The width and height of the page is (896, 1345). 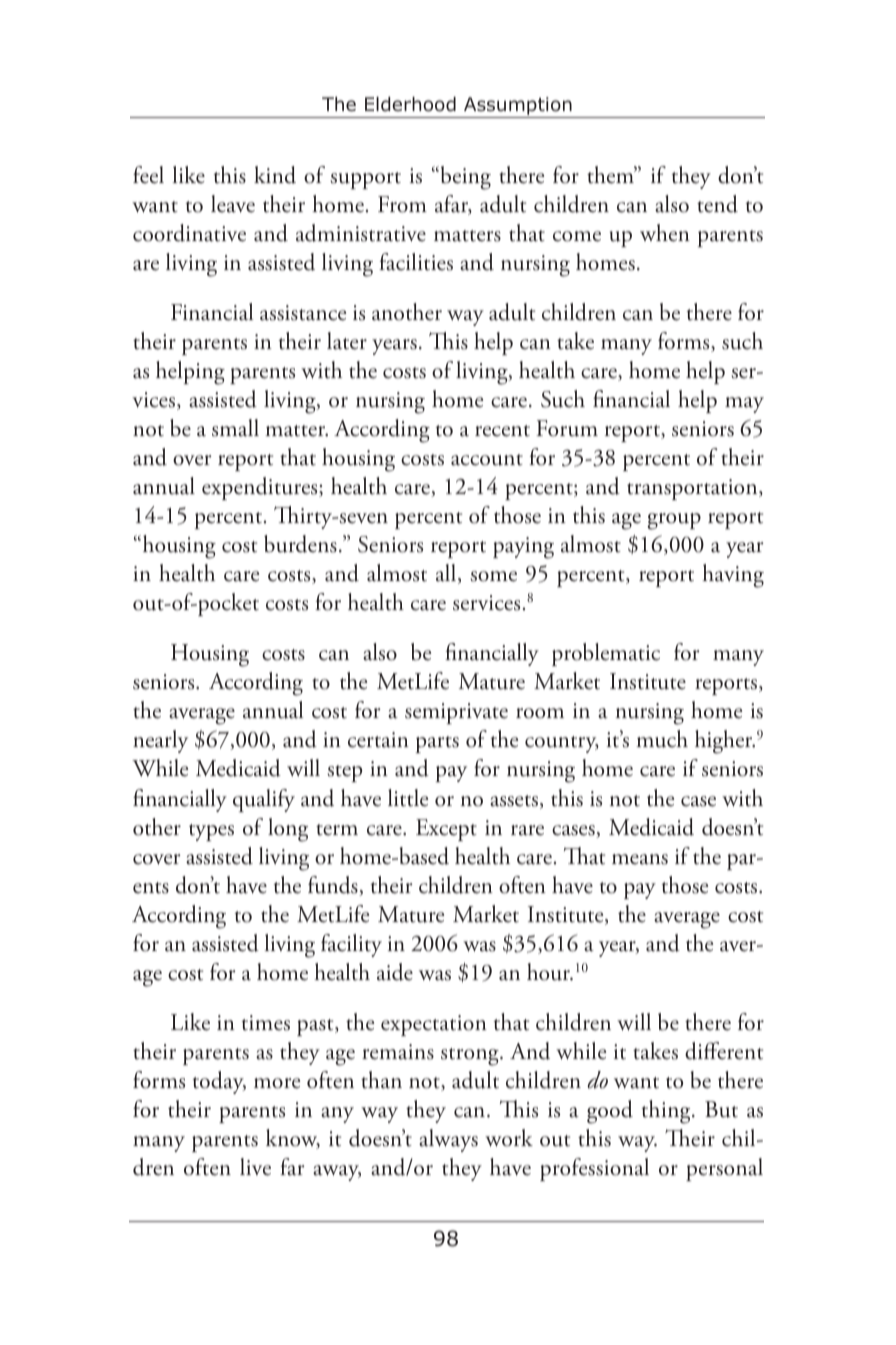 I want to click on times, so click(x=266, y=1023).
